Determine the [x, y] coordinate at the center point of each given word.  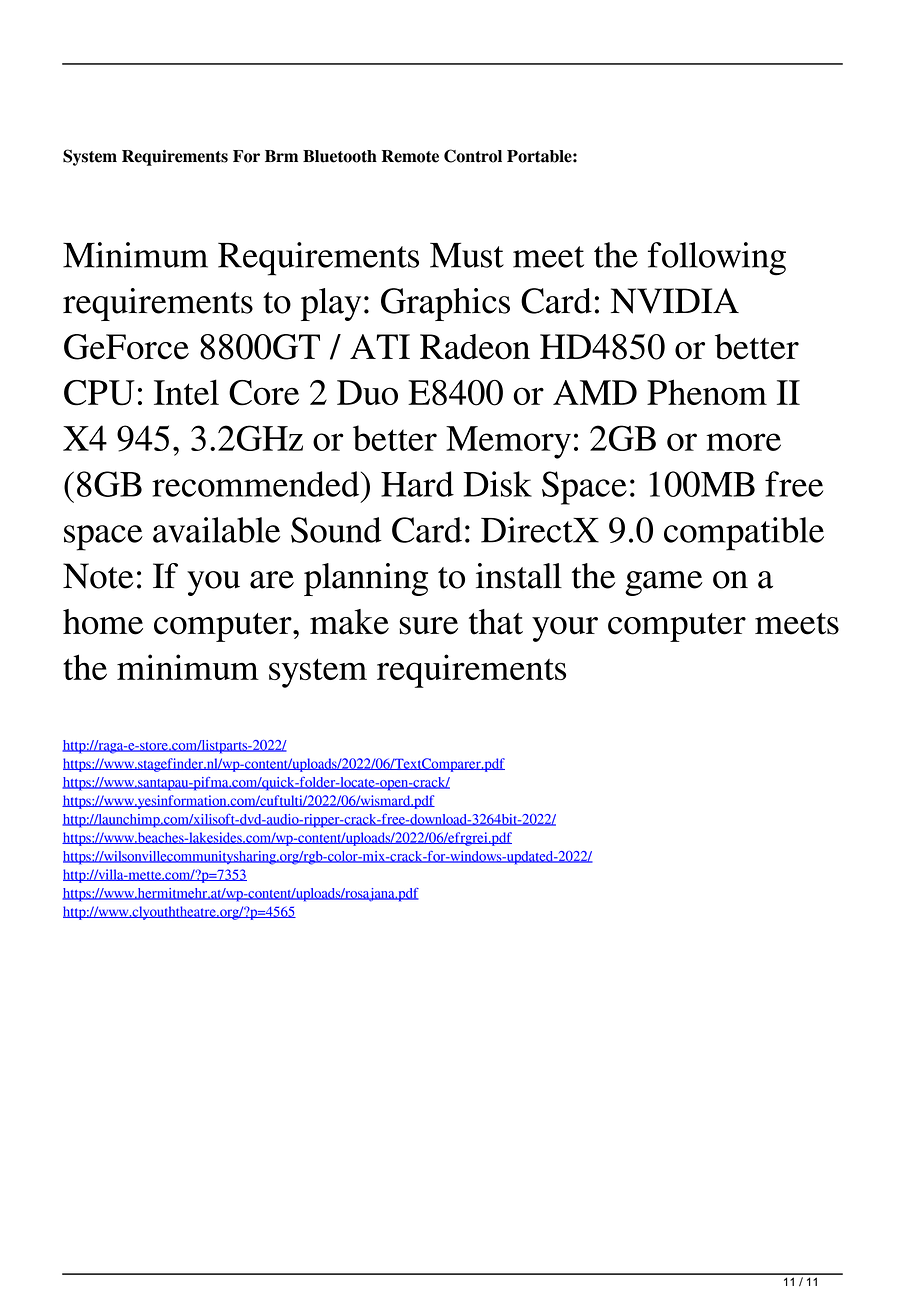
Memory [508, 442]
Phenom [707, 392]
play [331, 304]
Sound [336, 530]
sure [428, 626]
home [103, 622]
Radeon [475, 347]
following [717, 259]
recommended [257, 484]
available [216, 530]
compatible [744, 534]
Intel [186, 392]
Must [467, 255]
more [743, 442]
